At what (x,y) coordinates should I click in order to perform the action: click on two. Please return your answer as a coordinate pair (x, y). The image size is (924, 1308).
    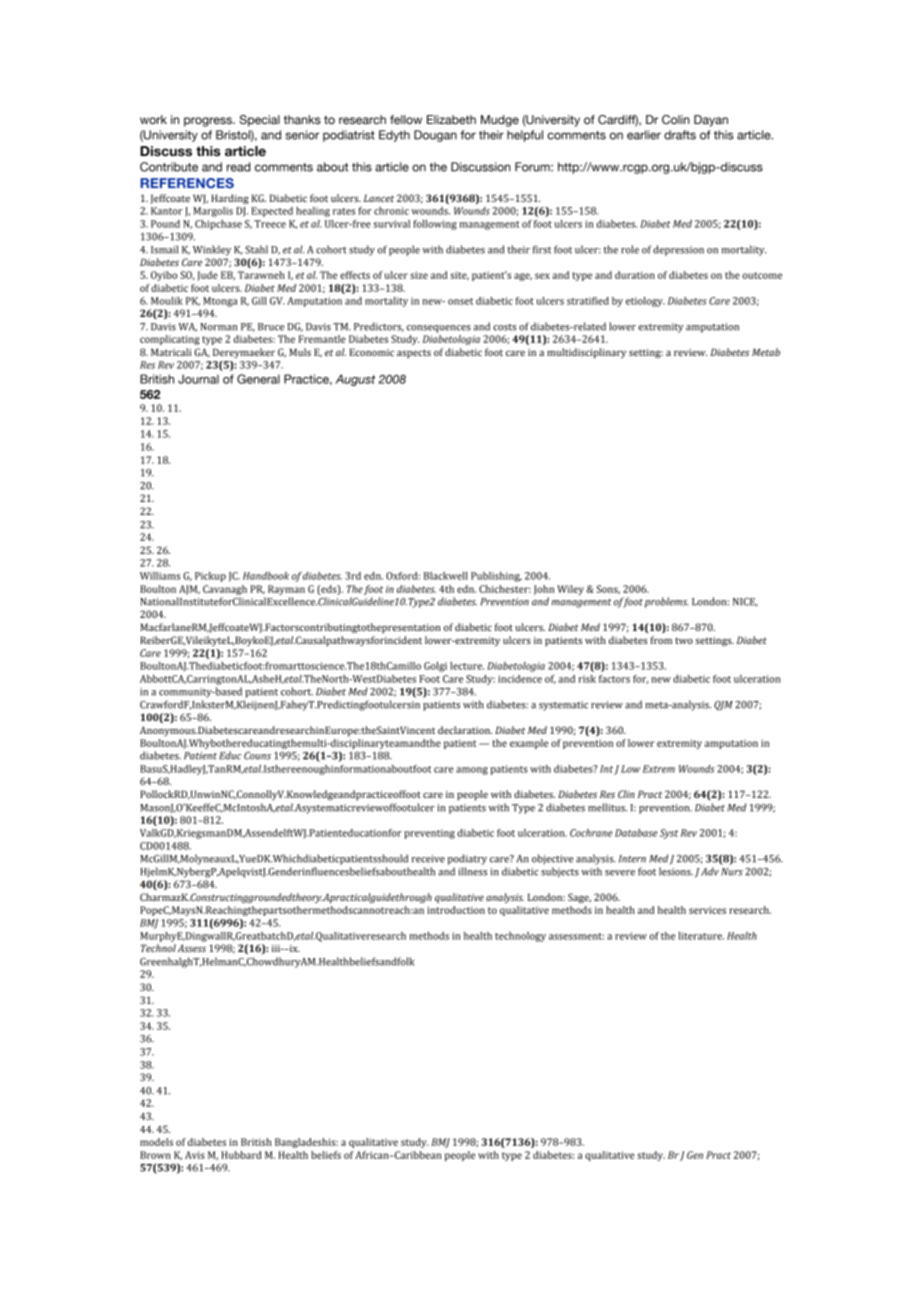
    Looking at the image, I should click on (684, 640).
